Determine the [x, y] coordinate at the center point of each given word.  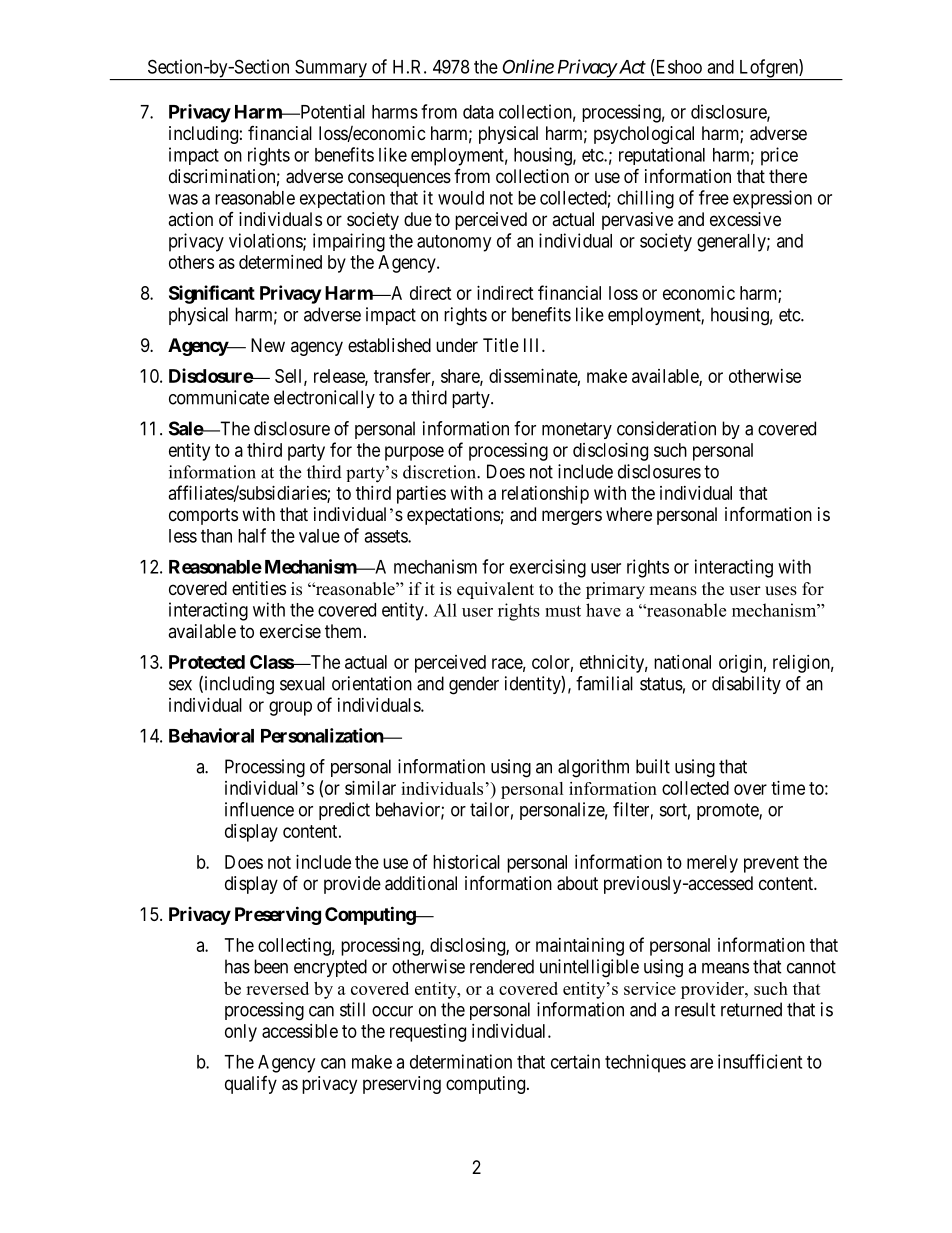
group [290, 708]
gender [474, 685]
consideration [666, 428]
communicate [219, 397]
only [241, 1033]
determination [461, 1061]
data [478, 112]
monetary [577, 430]
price [779, 156]
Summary [331, 69]
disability [746, 685]
